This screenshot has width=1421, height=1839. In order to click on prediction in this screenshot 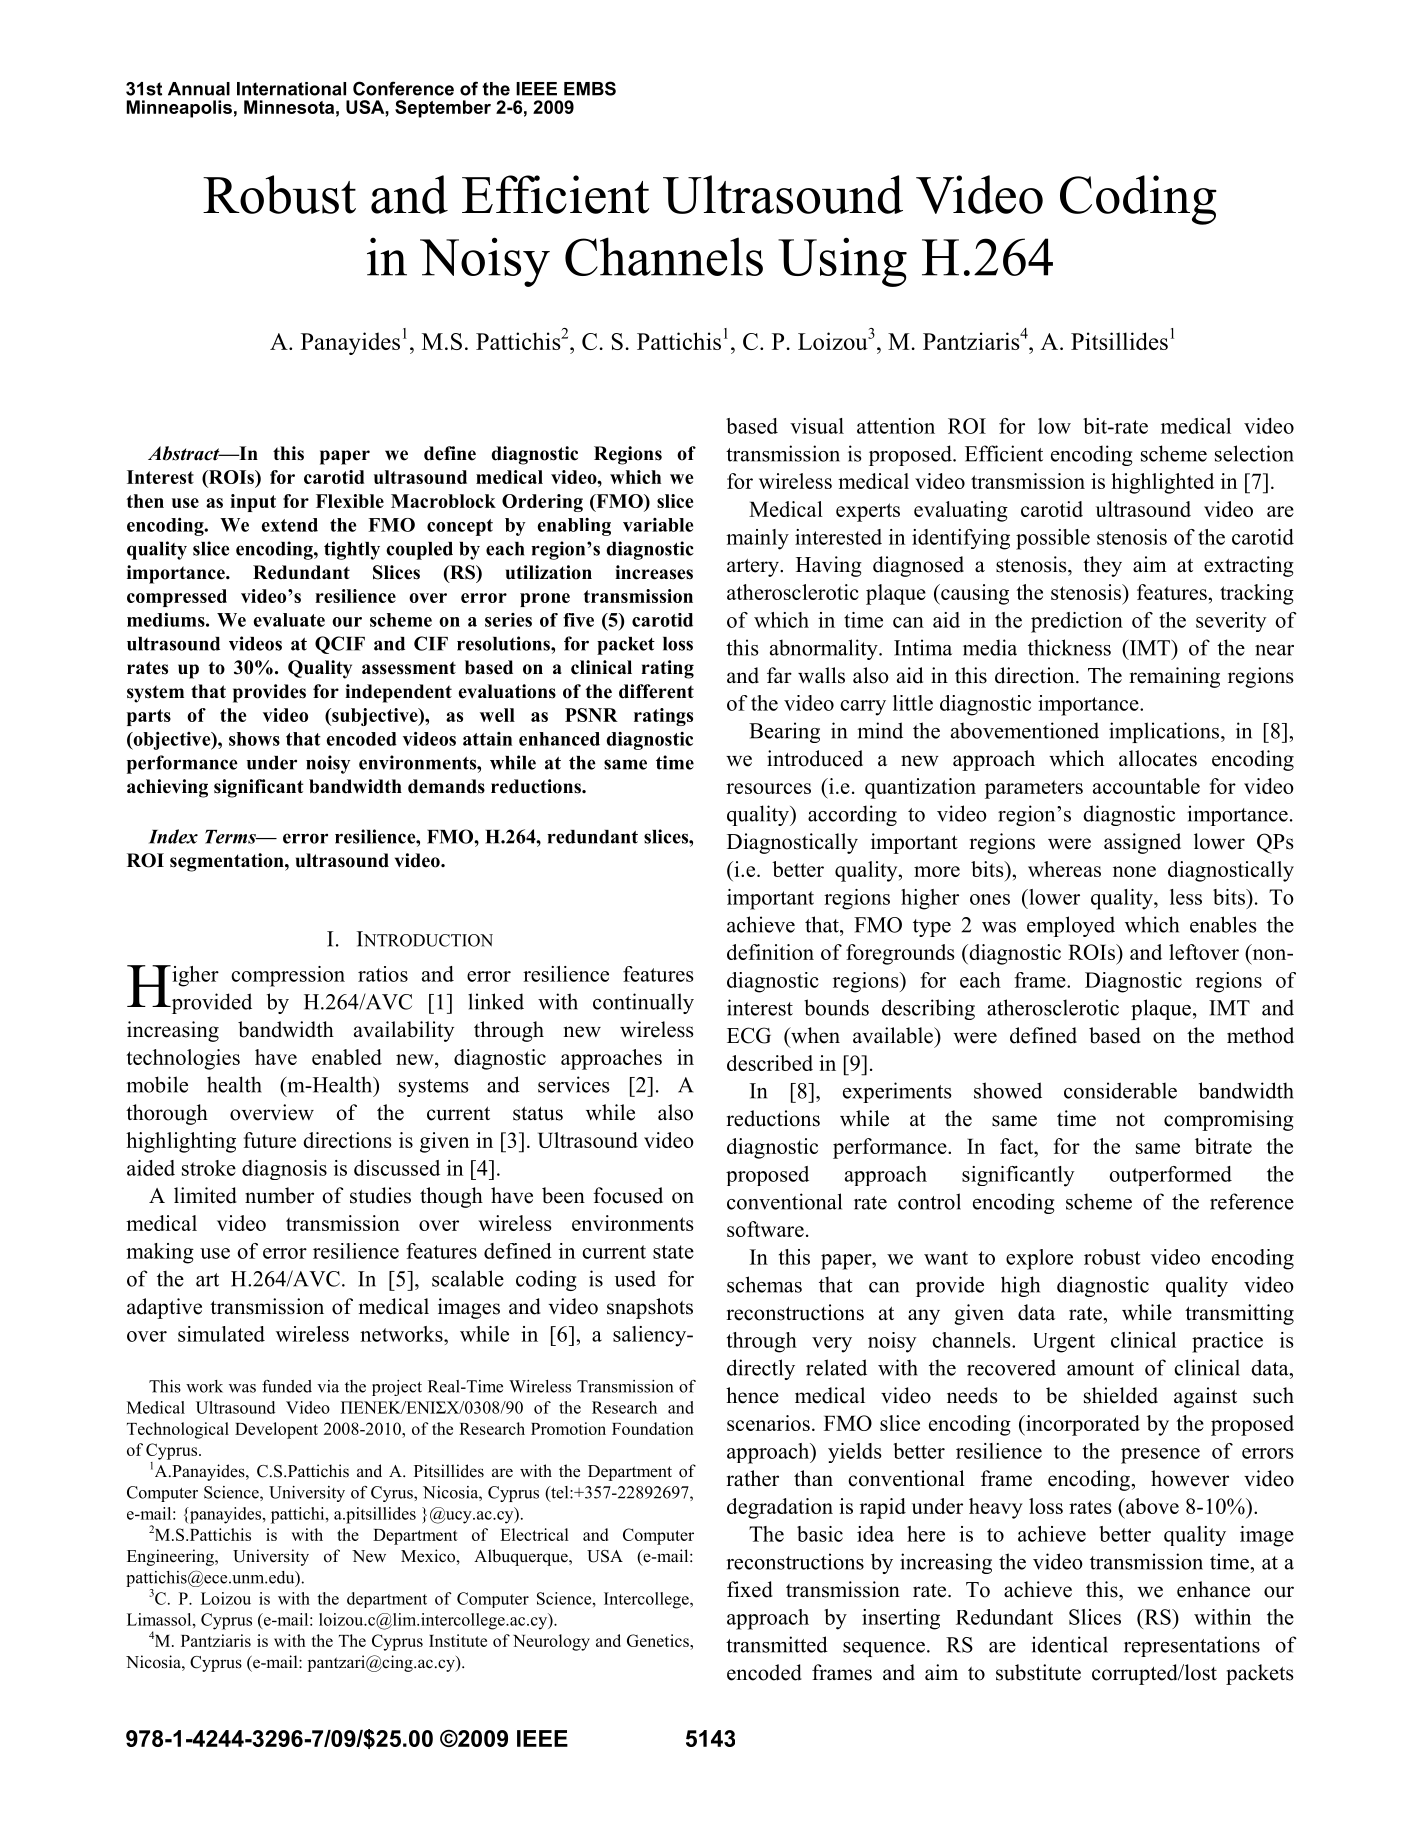, I will do `click(1077, 622)`.
